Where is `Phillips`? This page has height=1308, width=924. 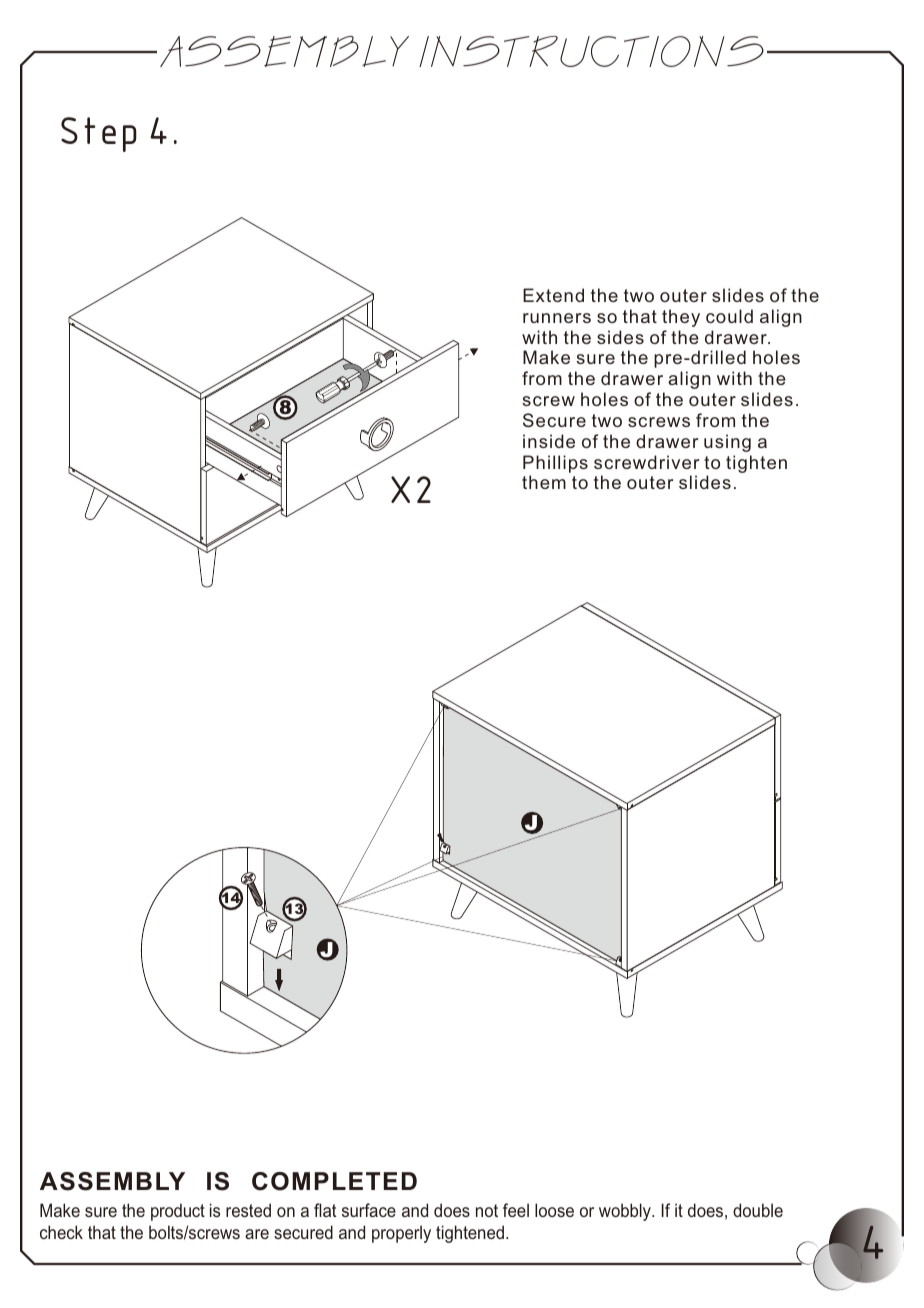 Phillips is located at coordinates (555, 464).
